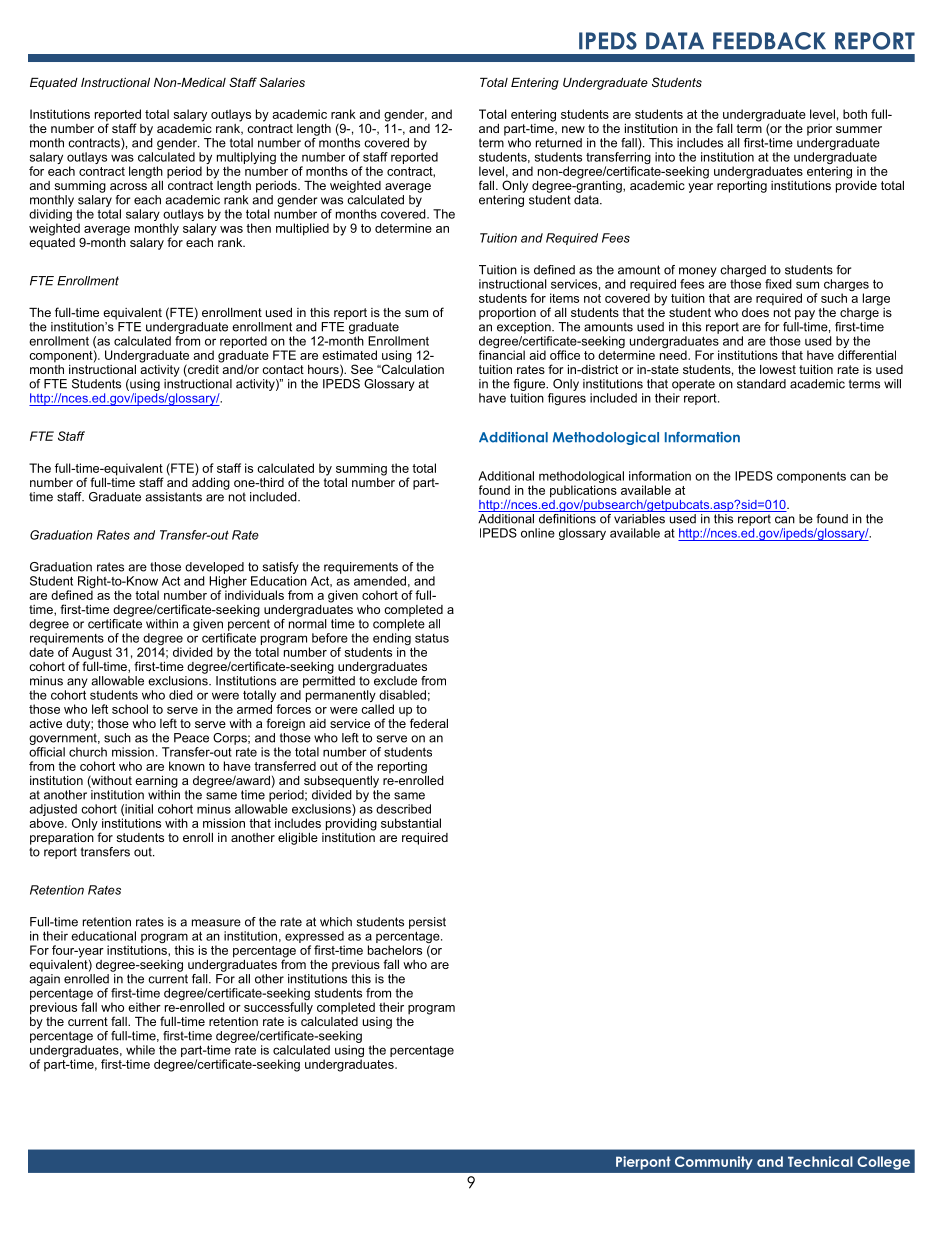 The width and height of the image is (952, 1233). What do you see at coordinates (761, 384) in the image?
I see `standard` at bounding box center [761, 384].
